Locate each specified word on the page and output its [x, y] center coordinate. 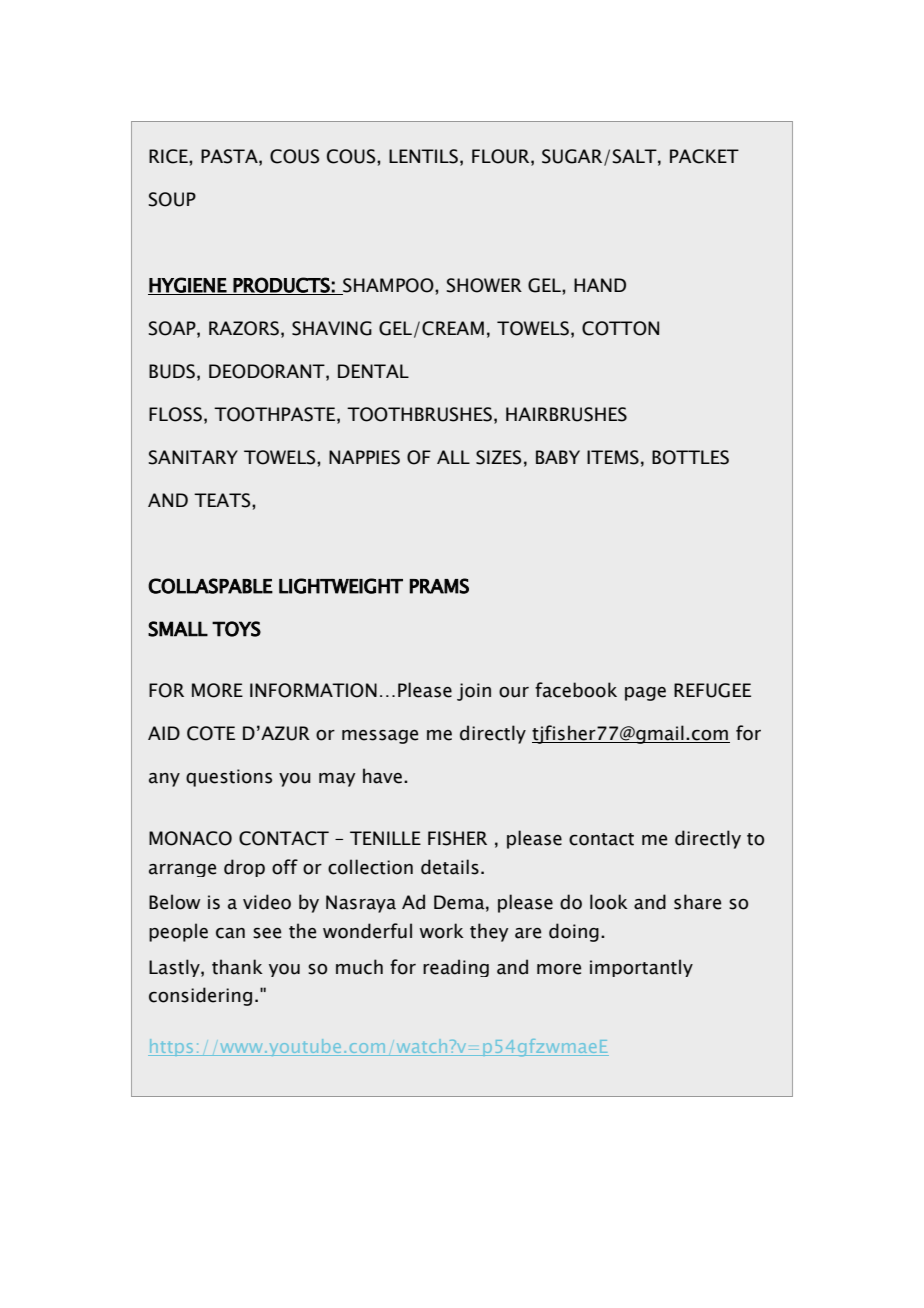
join [474, 692]
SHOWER [484, 285]
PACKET [704, 156]
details [450, 867]
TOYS [236, 629]
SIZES [499, 457]
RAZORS [244, 328]
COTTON [620, 328]
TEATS [223, 500]
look [609, 902]
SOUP [172, 199]
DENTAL [373, 371]
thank [237, 967]
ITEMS [613, 457]
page [645, 694]
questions [229, 778]
